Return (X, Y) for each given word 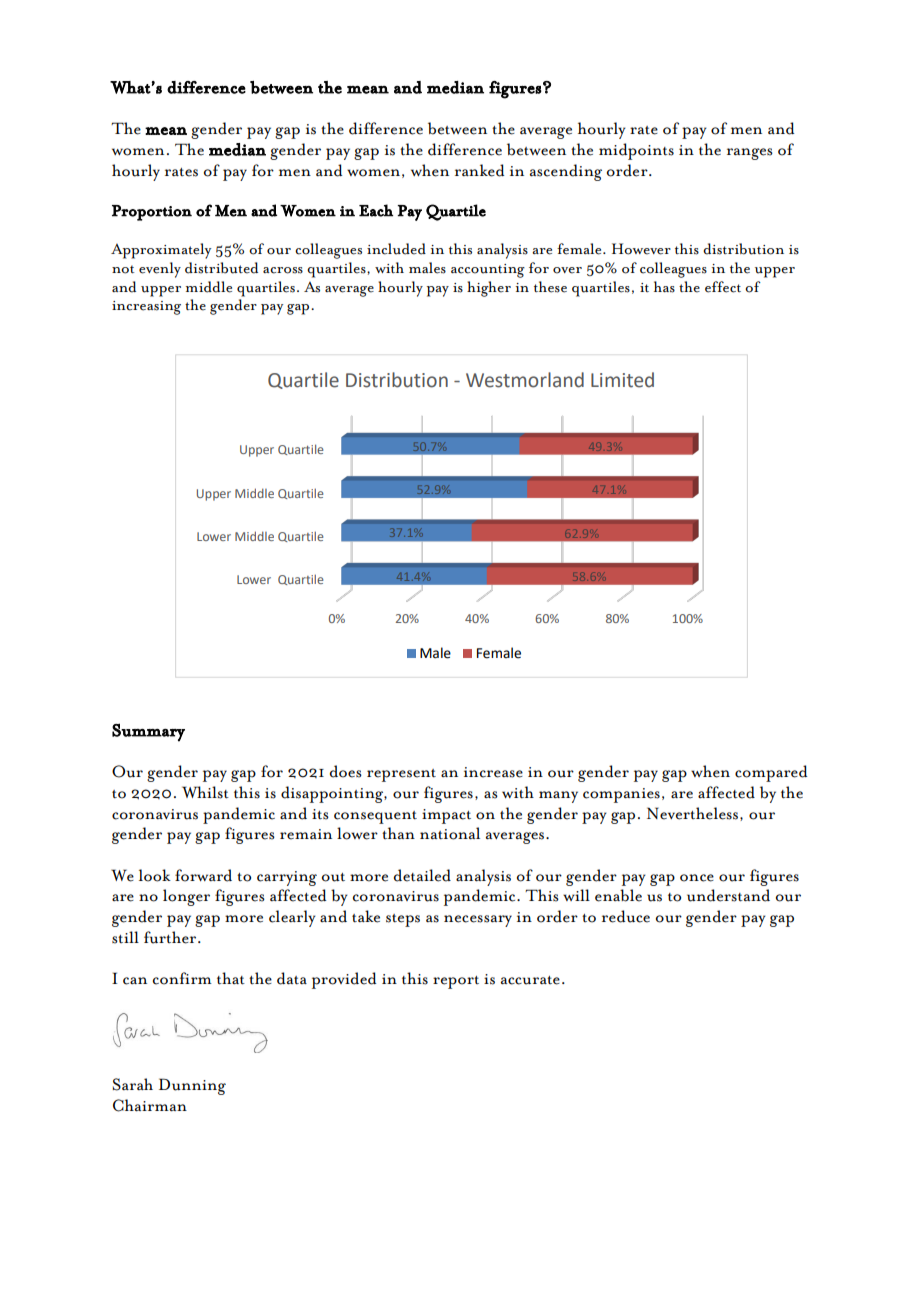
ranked (479, 170)
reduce (626, 916)
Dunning (192, 1086)
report (456, 982)
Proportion (152, 213)
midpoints (636, 151)
